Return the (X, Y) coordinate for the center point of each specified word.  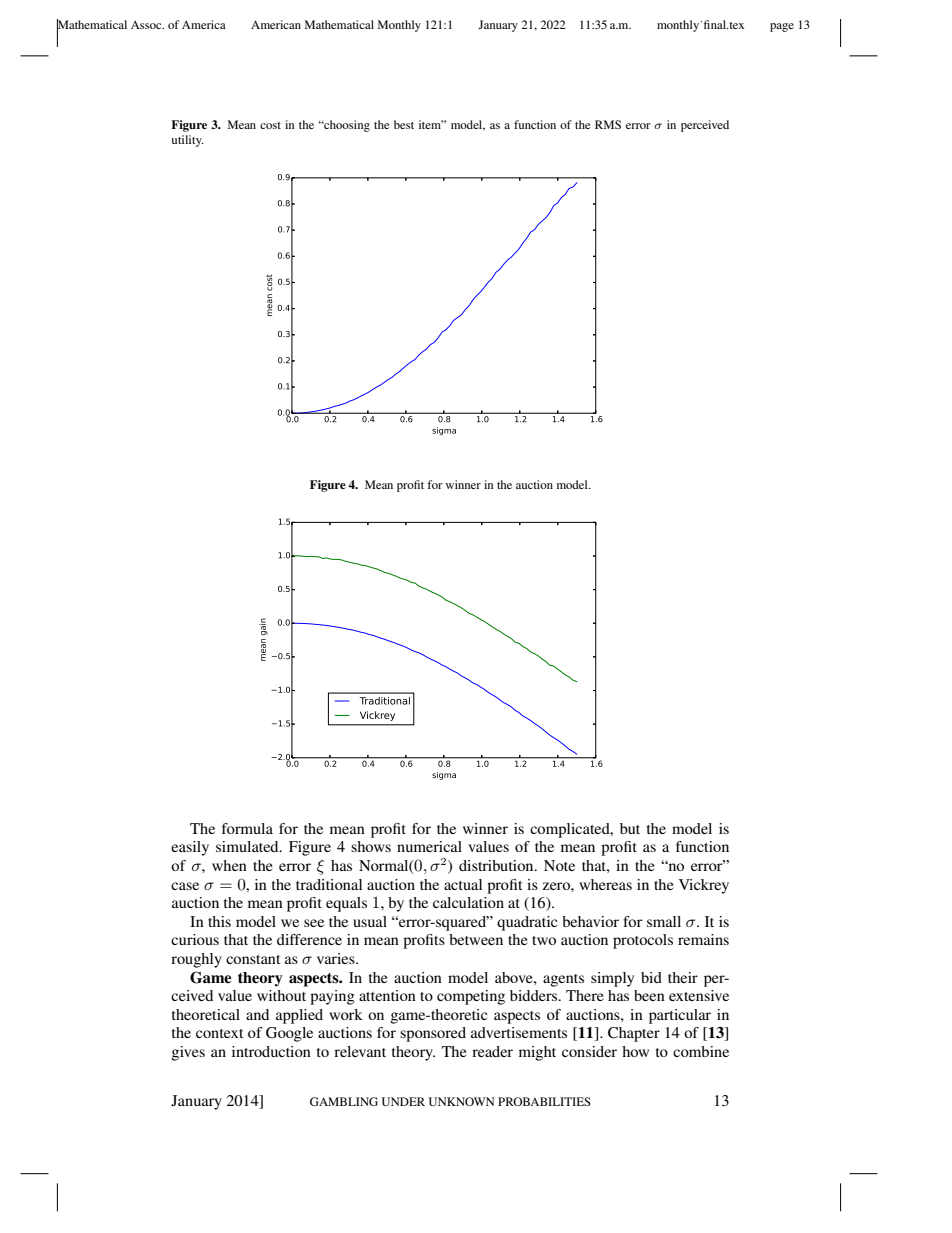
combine (701, 1051)
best (404, 124)
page (782, 27)
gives (188, 1053)
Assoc (147, 24)
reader (492, 1051)
